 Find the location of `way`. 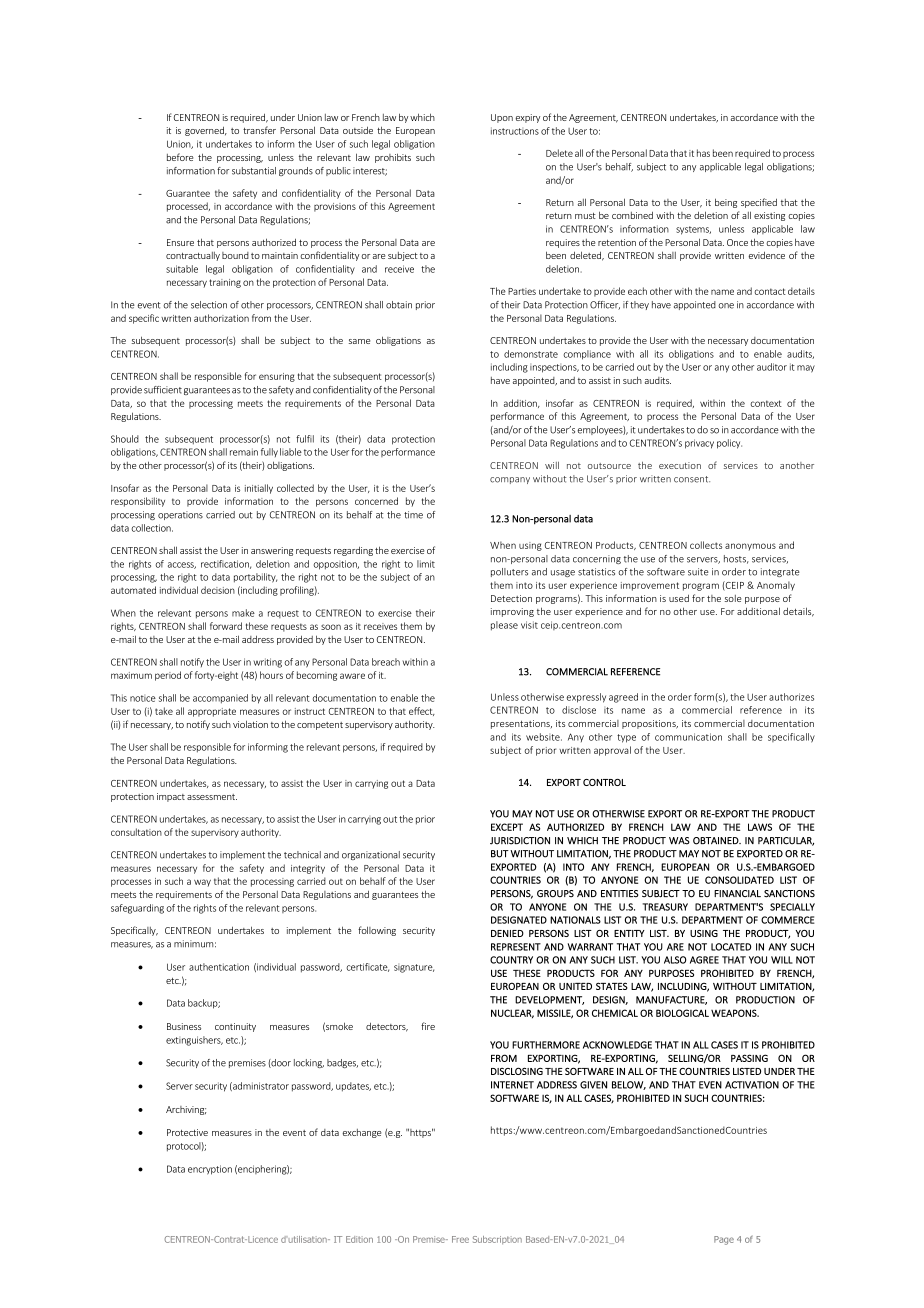

way is located at coordinates (202, 883).
